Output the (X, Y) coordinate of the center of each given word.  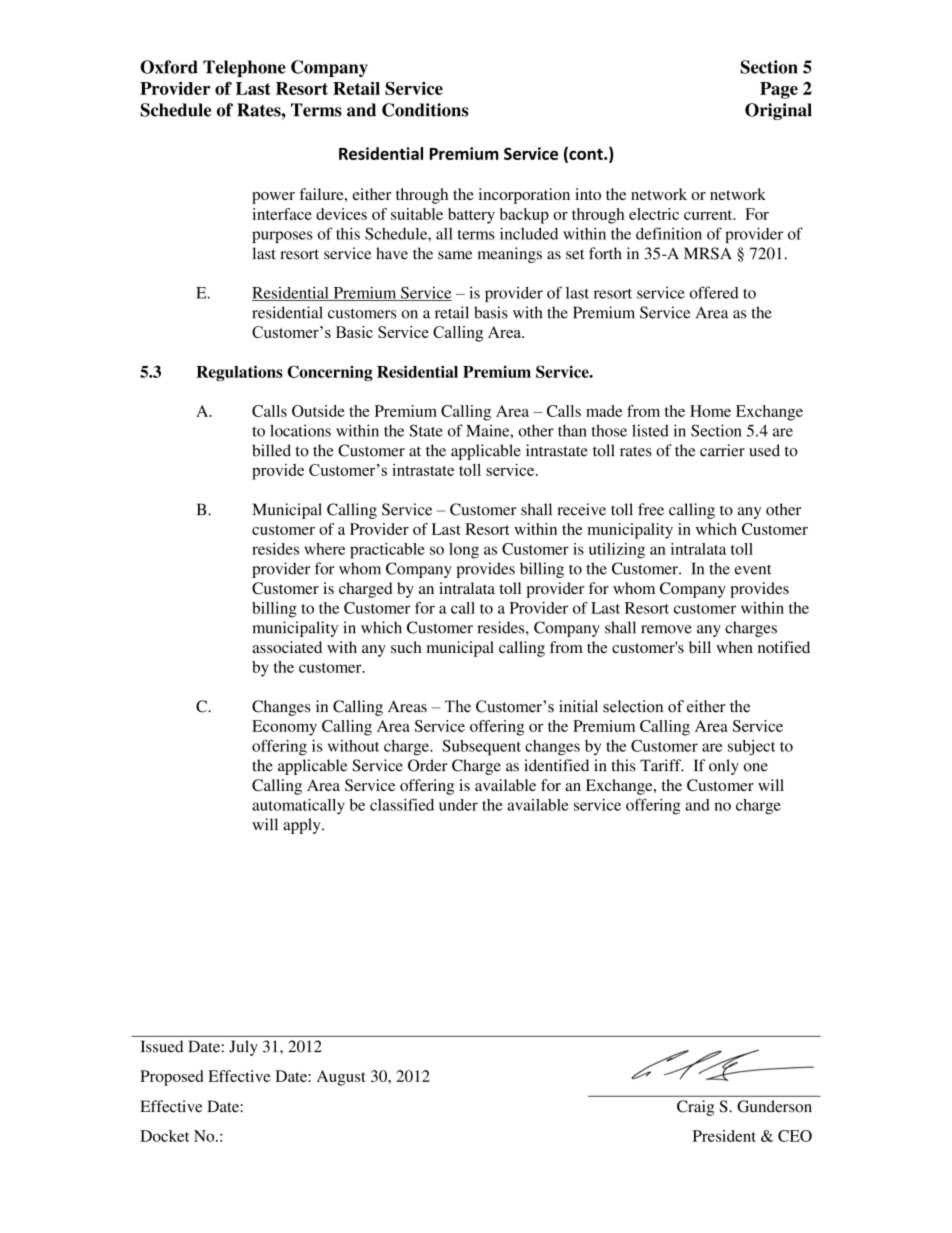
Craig (695, 1108)
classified (402, 804)
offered (714, 292)
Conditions (425, 110)
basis (491, 312)
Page (779, 90)
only (724, 767)
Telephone (244, 68)
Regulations (239, 373)
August (341, 1078)
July (243, 1048)
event (753, 569)
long (464, 551)
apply (303, 826)
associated (287, 647)
